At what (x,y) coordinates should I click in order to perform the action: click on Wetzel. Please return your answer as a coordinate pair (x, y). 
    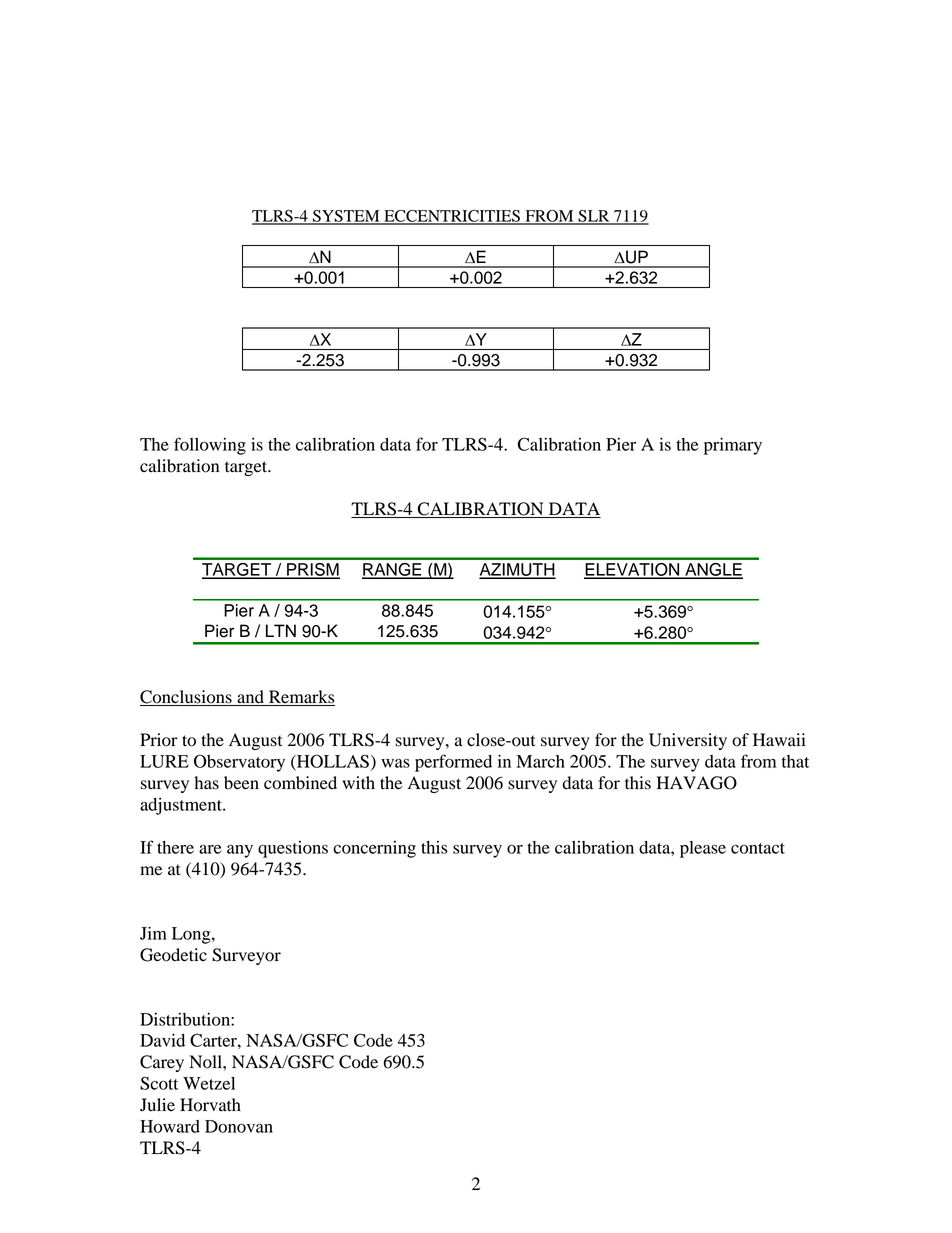
    Looking at the image, I should click on (209, 1083).
